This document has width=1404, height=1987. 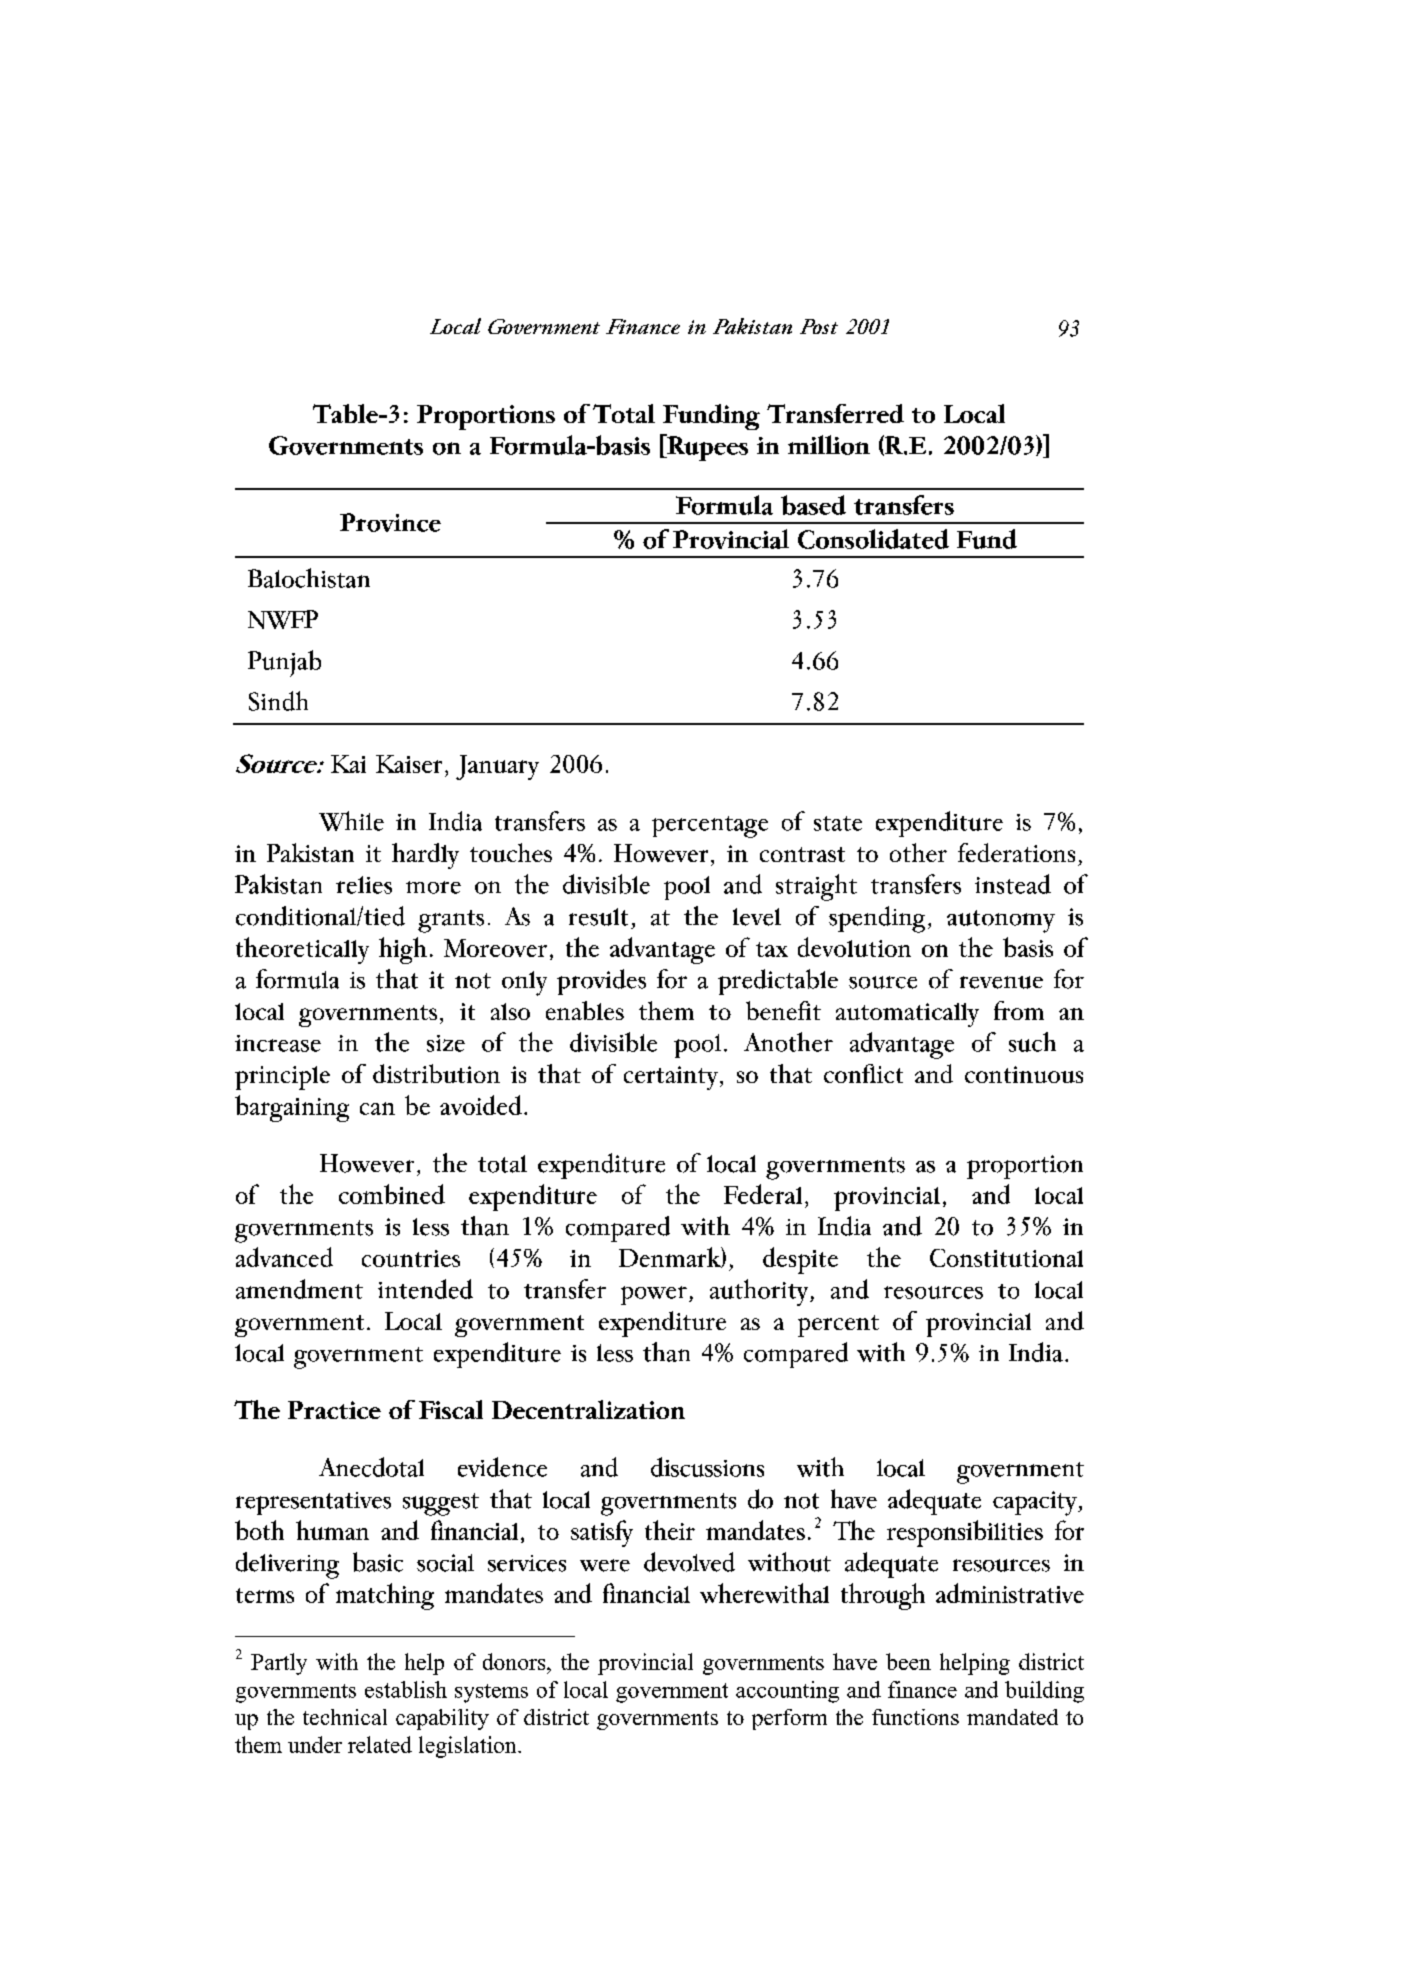 I want to click on Province, so click(x=390, y=522).
